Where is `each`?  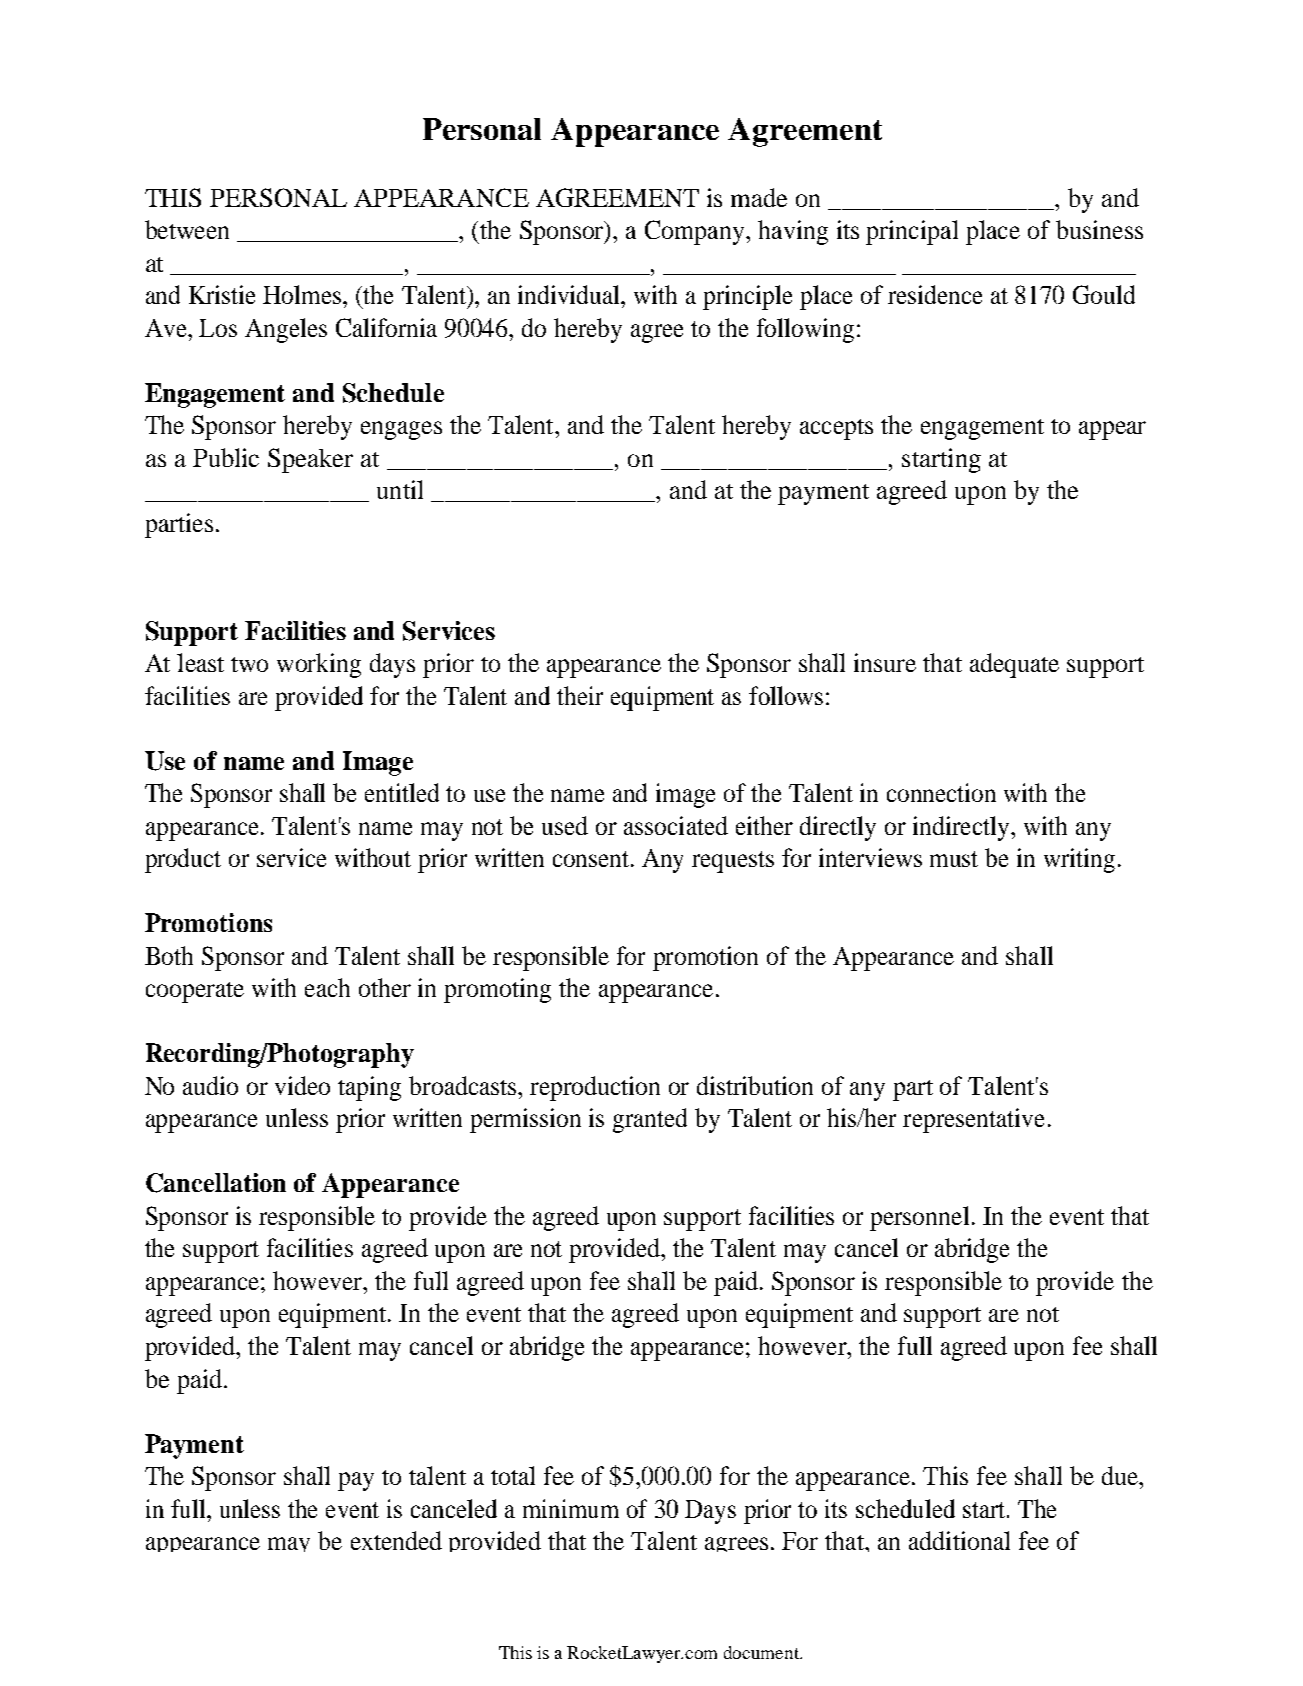 each is located at coordinates (327, 987).
